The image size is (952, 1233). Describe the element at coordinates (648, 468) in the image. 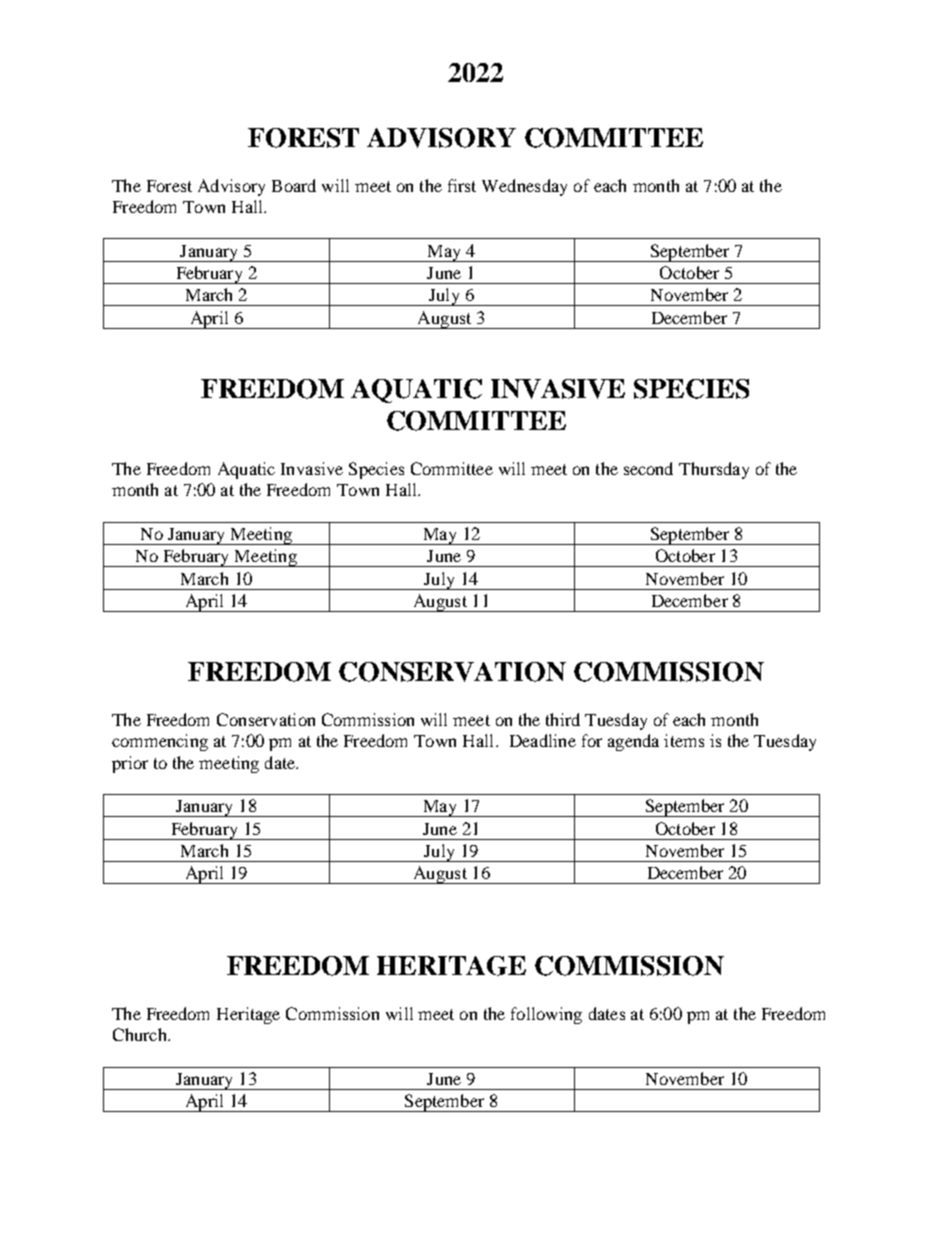

I see `second` at that location.
